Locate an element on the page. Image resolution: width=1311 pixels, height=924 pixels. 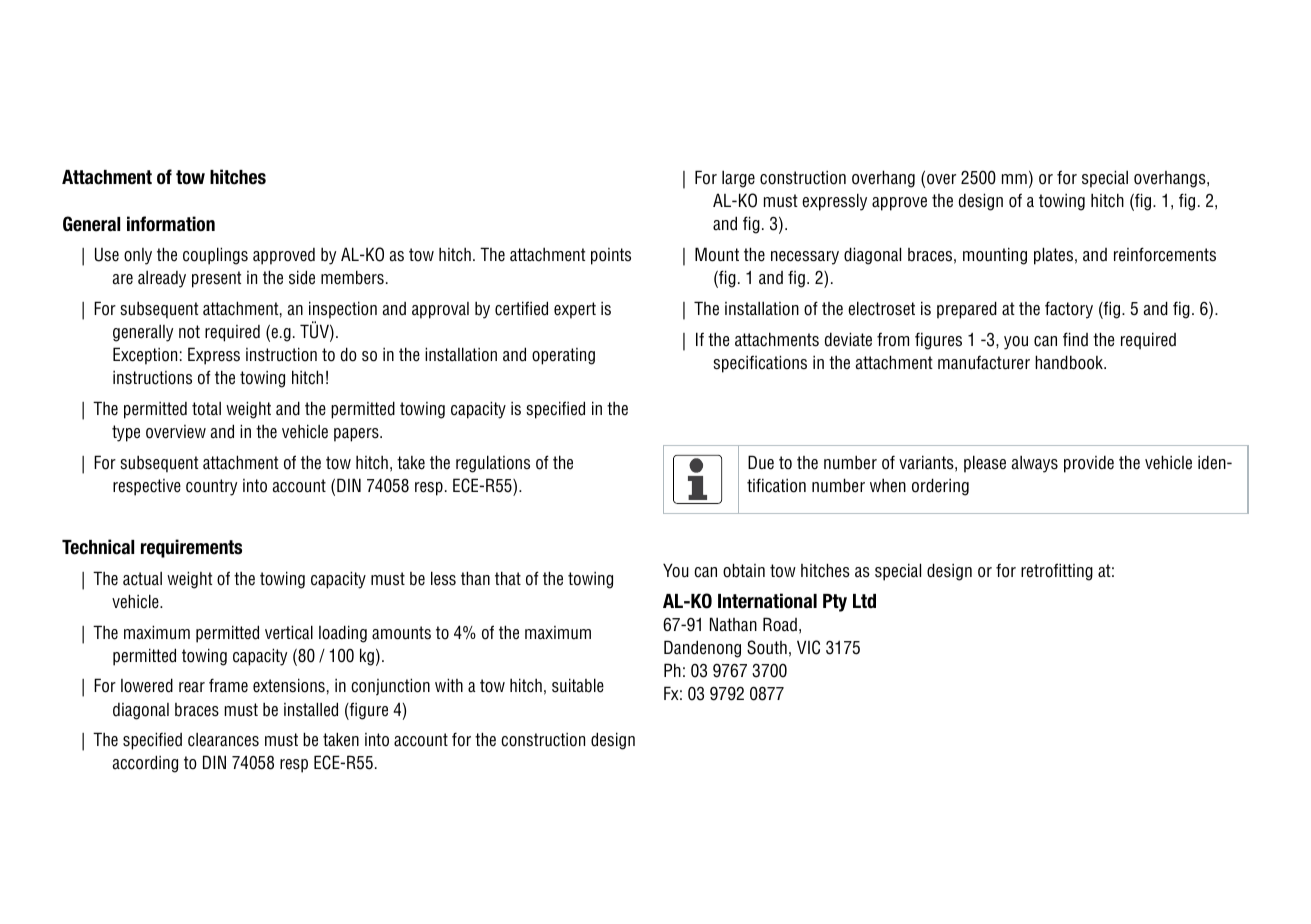
Due is located at coordinates (761, 462).
